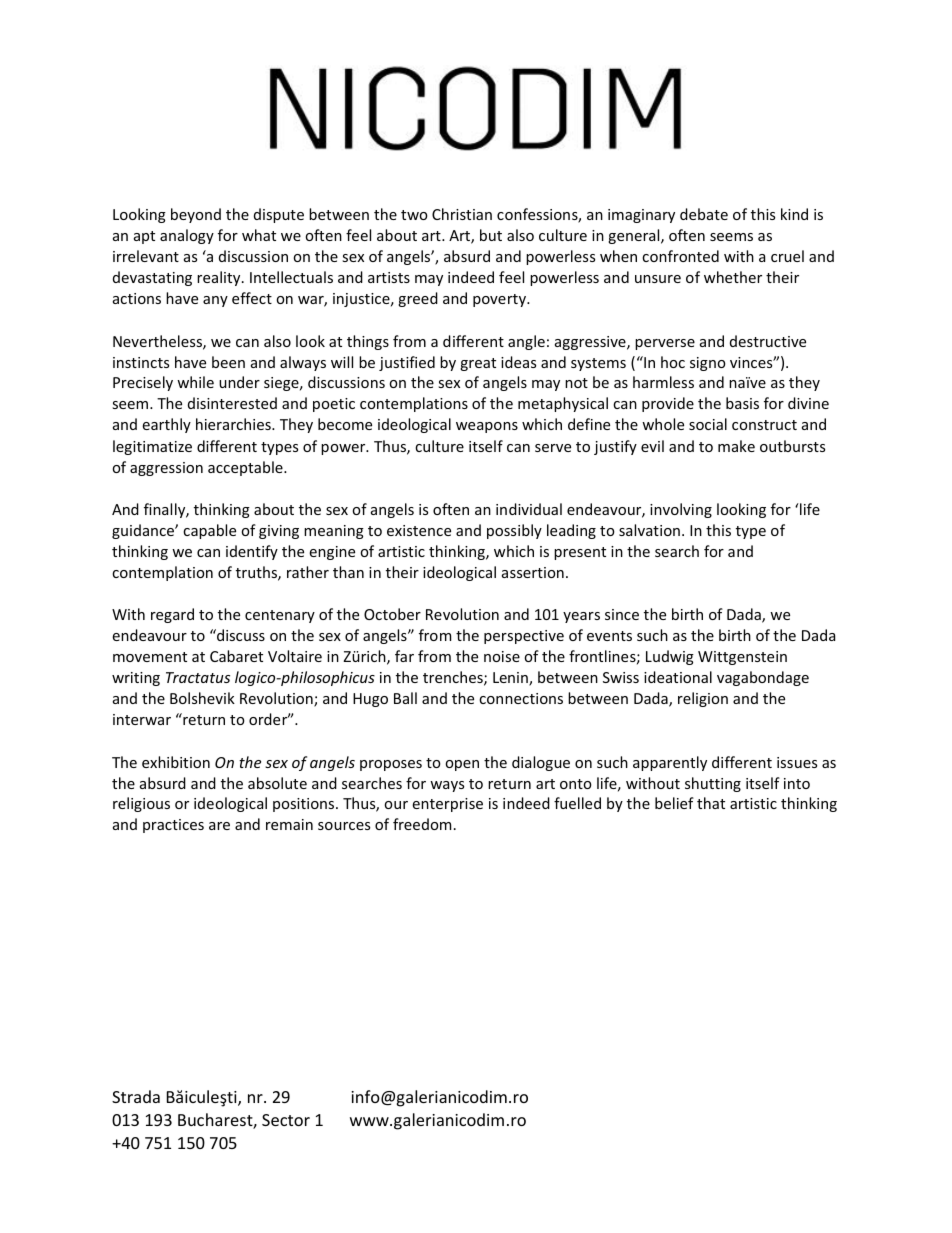 Image resolution: width=952 pixels, height=1233 pixels. I want to click on that, so click(711, 803).
